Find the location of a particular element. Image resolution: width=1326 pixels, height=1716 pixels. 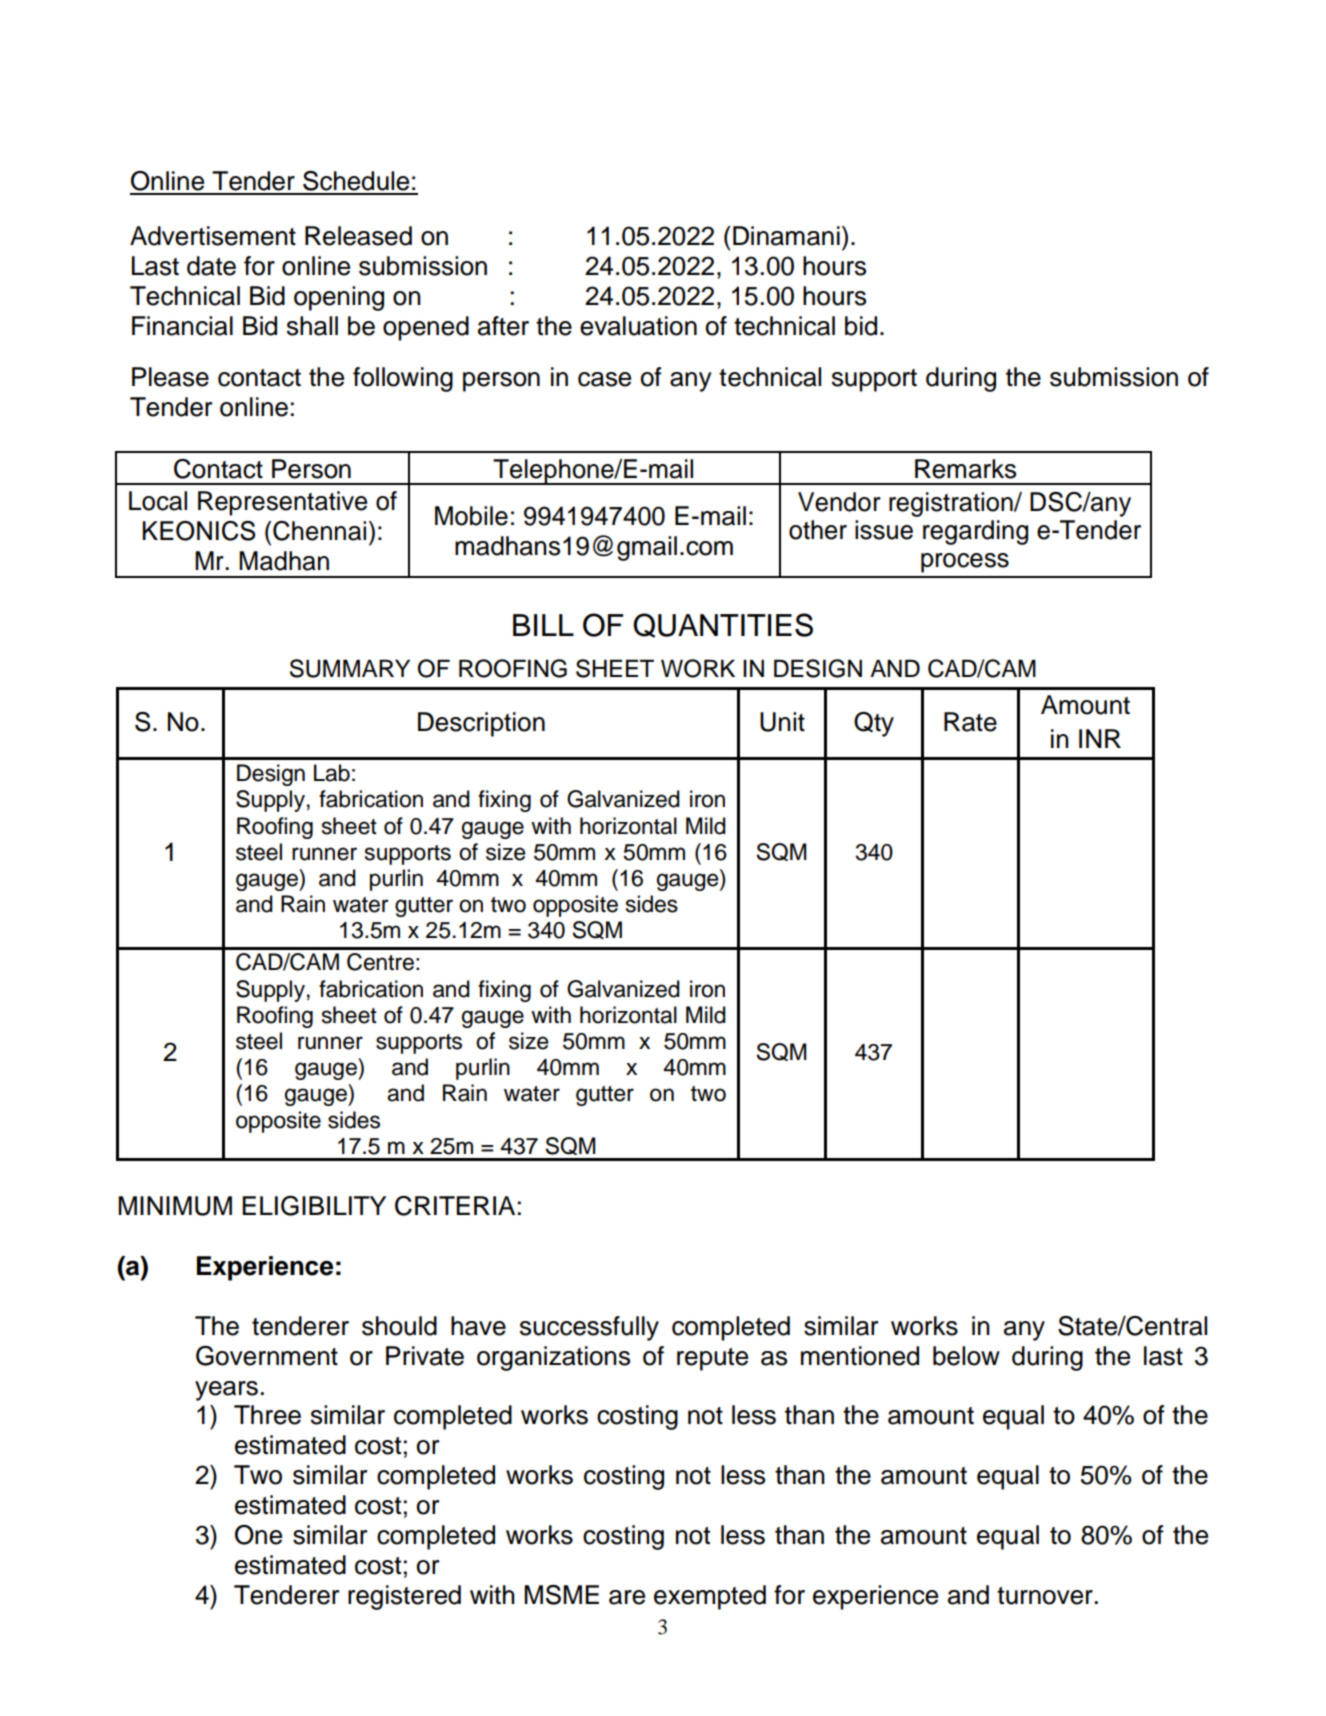

Rate is located at coordinates (970, 722).
